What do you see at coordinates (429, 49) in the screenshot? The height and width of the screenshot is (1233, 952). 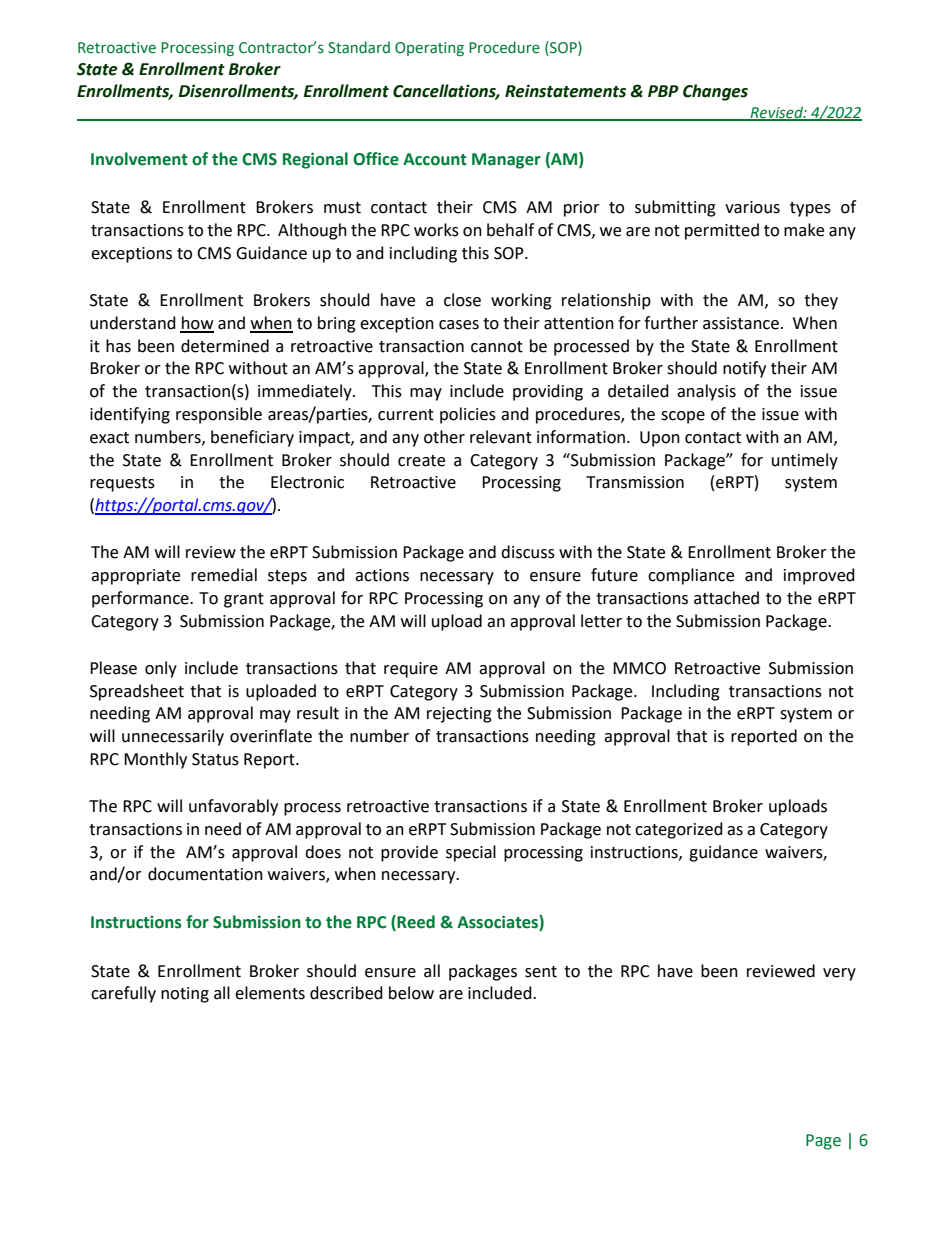 I see `Operating` at bounding box center [429, 49].
